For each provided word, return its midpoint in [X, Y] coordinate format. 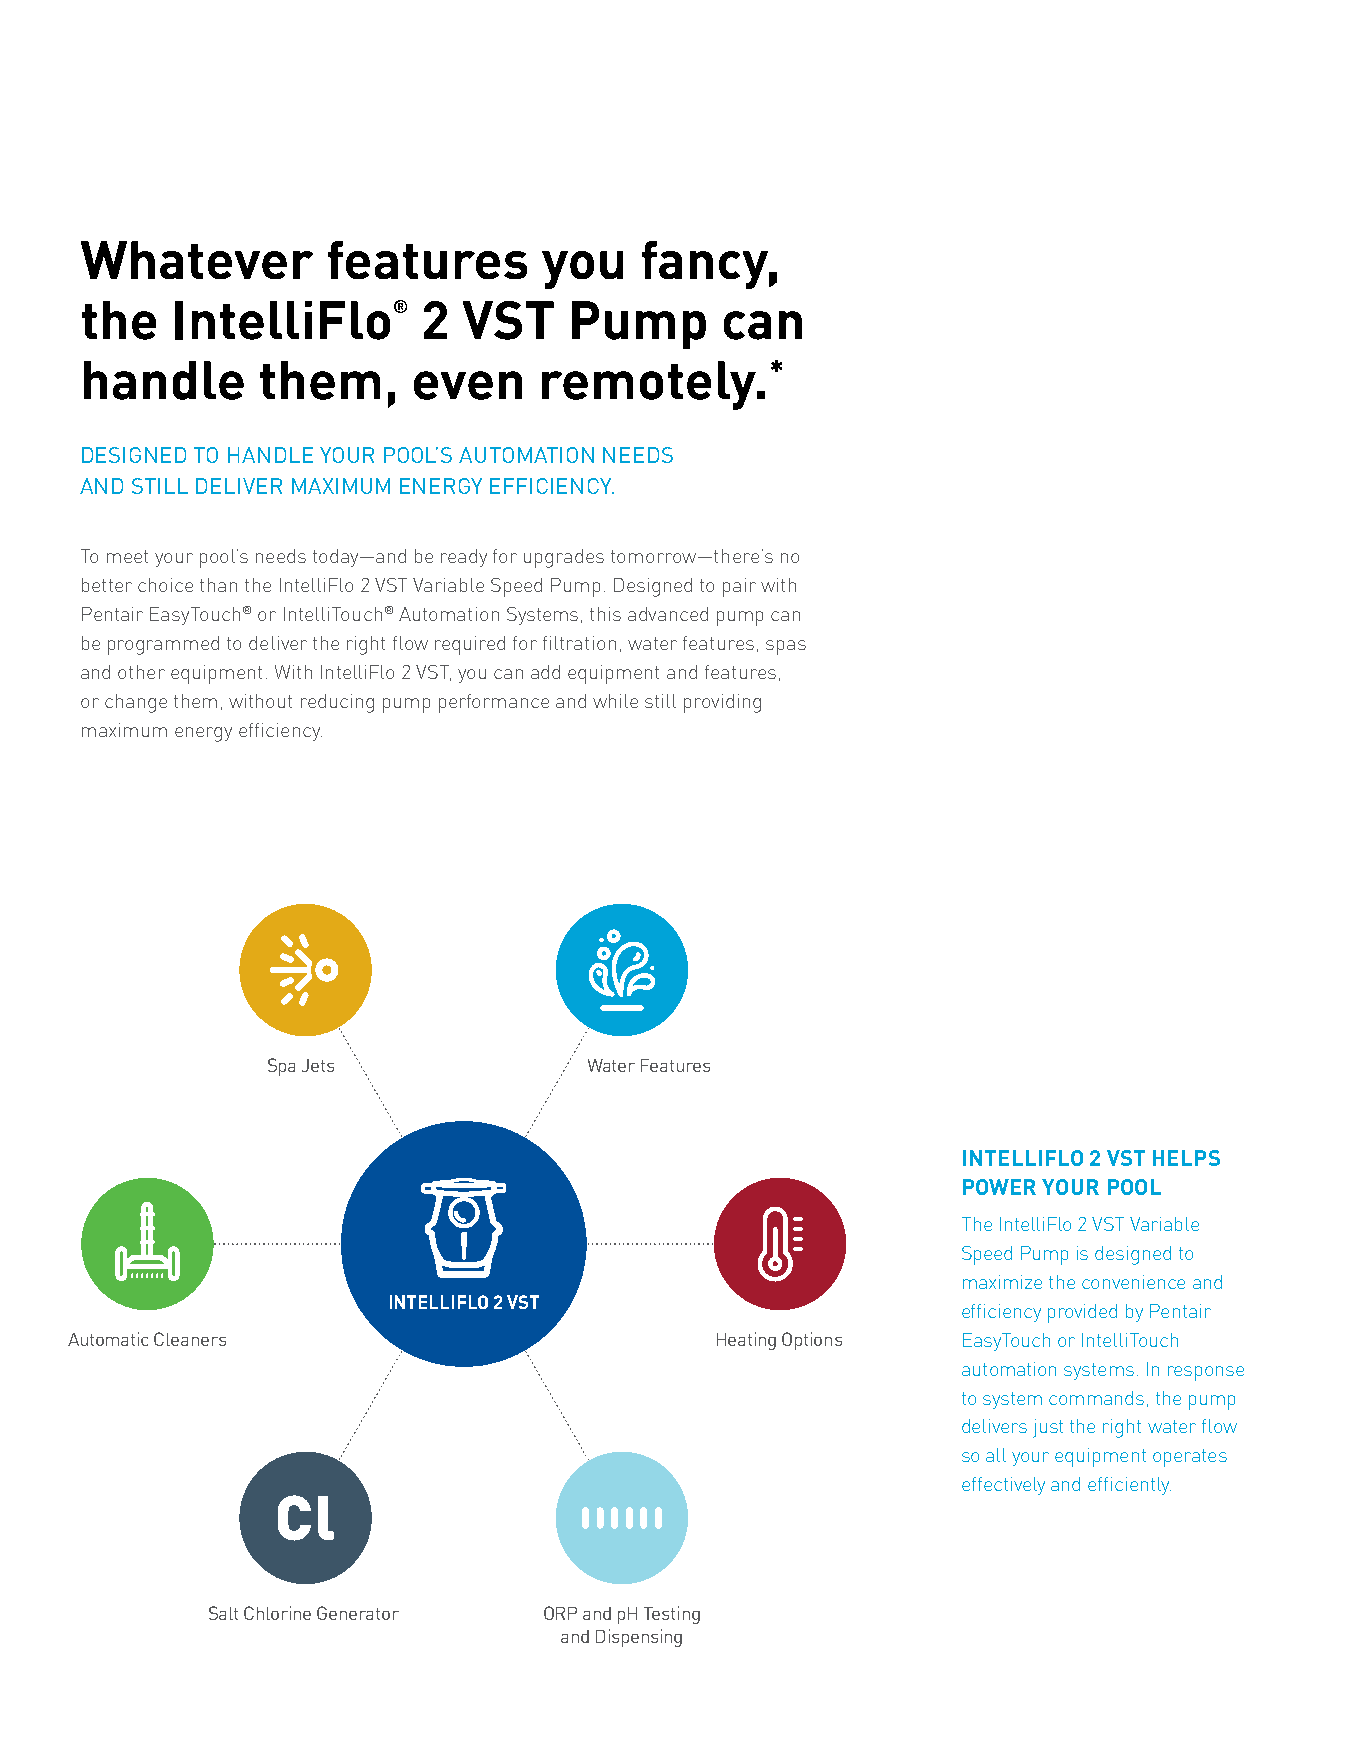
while [615, 701]
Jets [318, 1065]
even [468, 385]
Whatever [197, 260]
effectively [1003, 1486]
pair [739, 587]
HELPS [1186, 1158]
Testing [672, 1615]
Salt [223, 1613]
